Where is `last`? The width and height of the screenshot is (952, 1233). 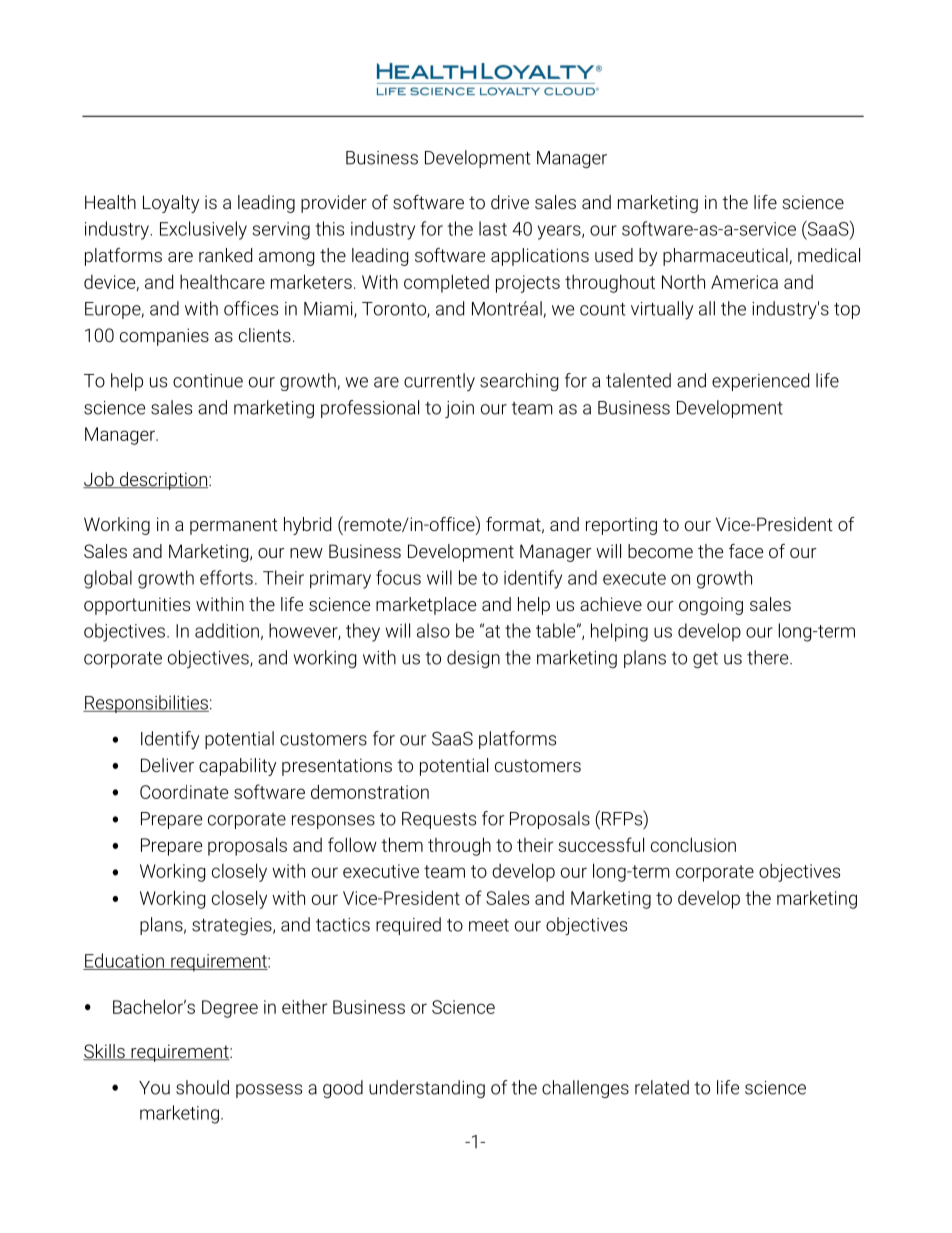 last is located at coordinates (493, 228).
